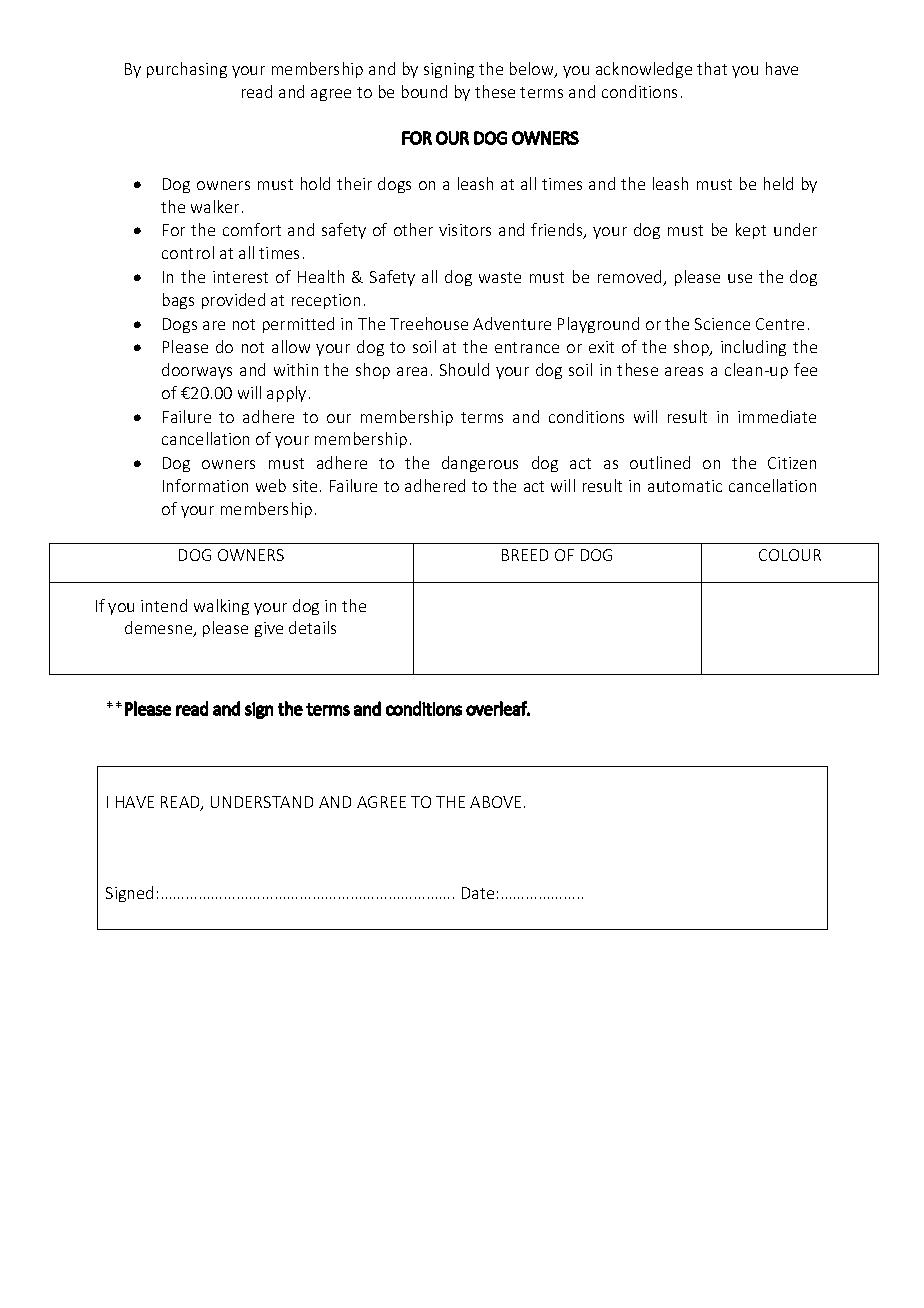 The height and width of the screenshot is (1308, 924). What do you see at coordinates (525, 555) in the screenshot?
I see `BREED` at bounding box center [525, 555].
